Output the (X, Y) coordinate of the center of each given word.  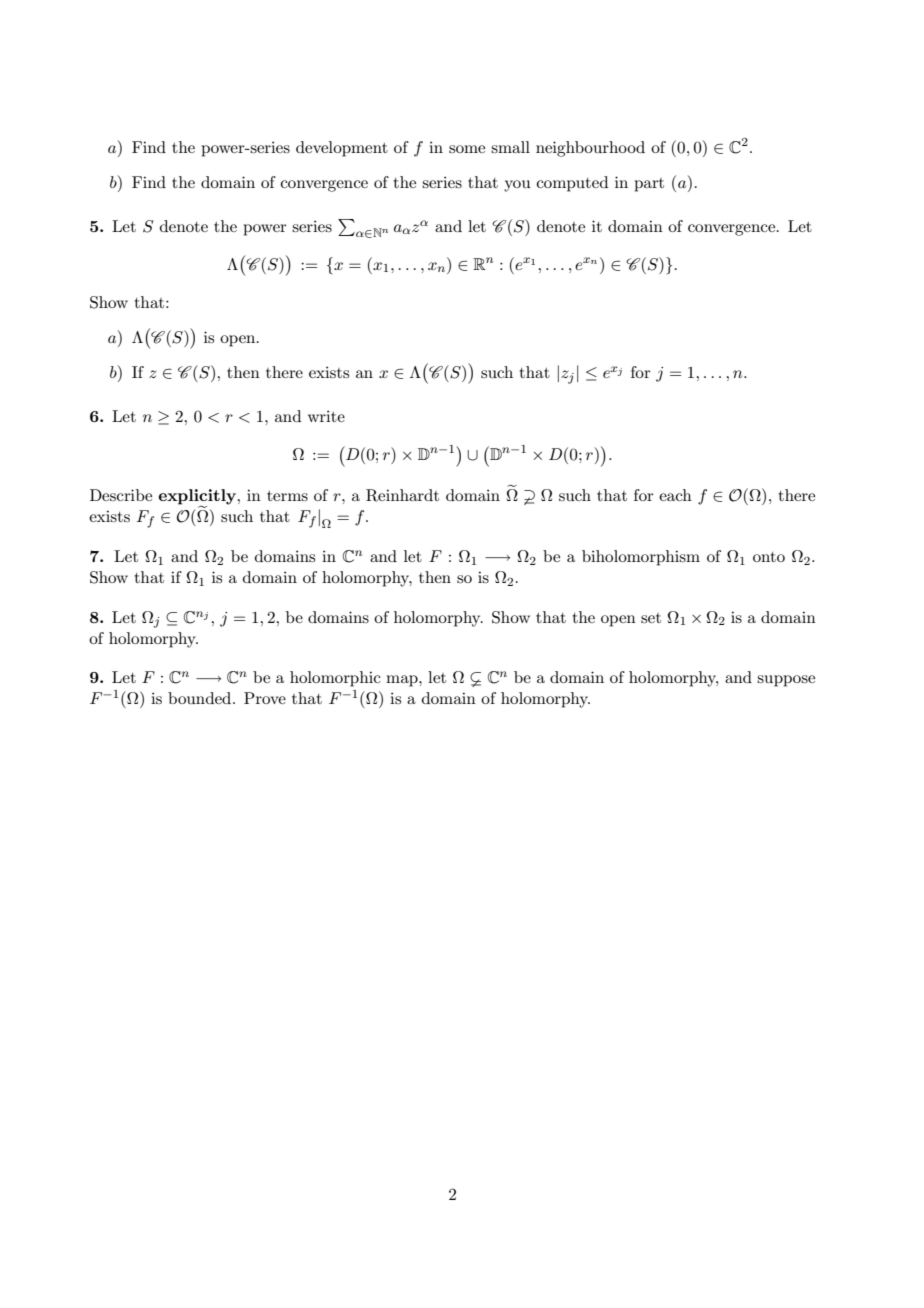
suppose (786, 681)
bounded (201, 698)
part (649, 185)
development (342, 149)
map (403, 681)
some (467, 149)
